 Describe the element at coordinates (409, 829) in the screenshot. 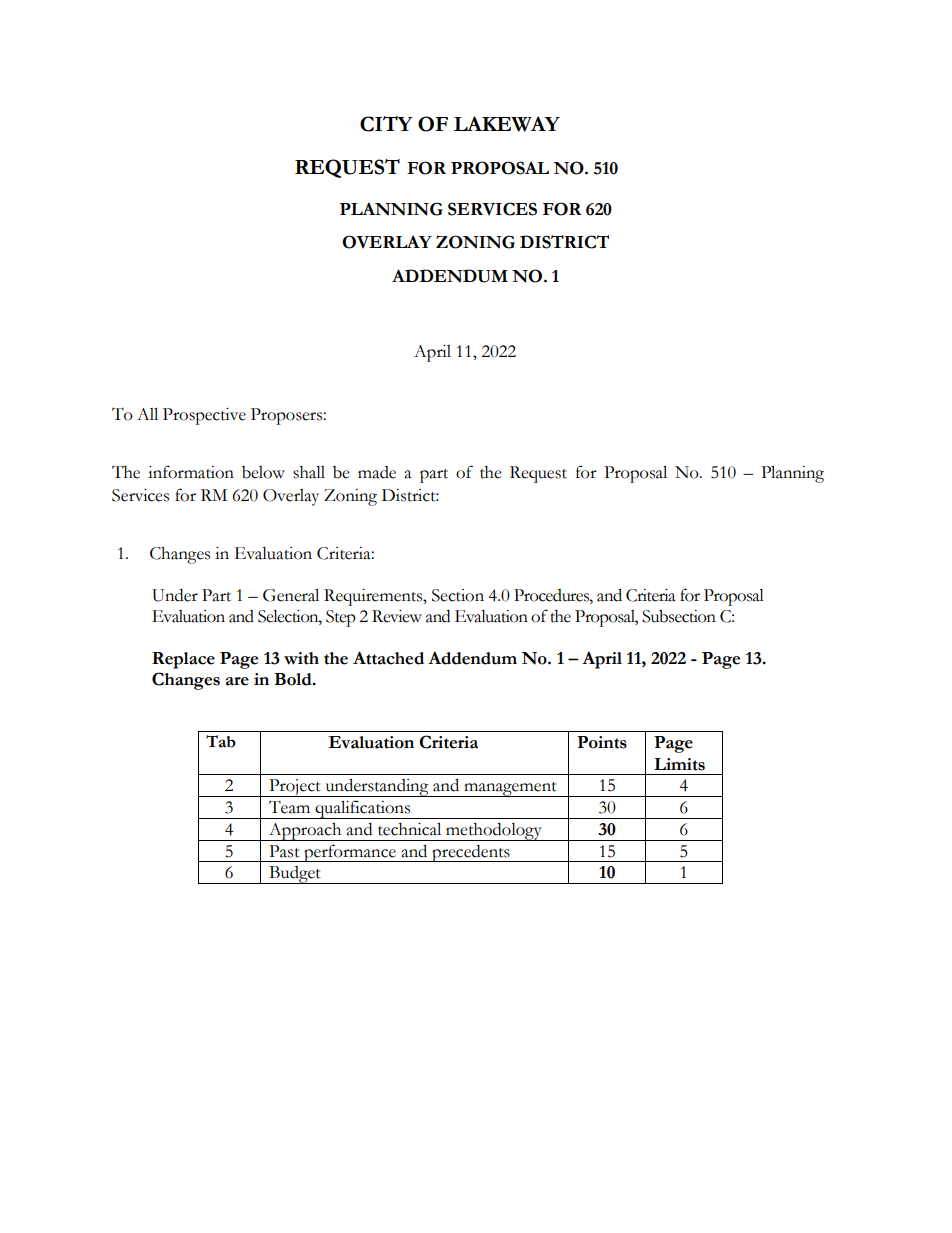

I see `technical` at that location.
